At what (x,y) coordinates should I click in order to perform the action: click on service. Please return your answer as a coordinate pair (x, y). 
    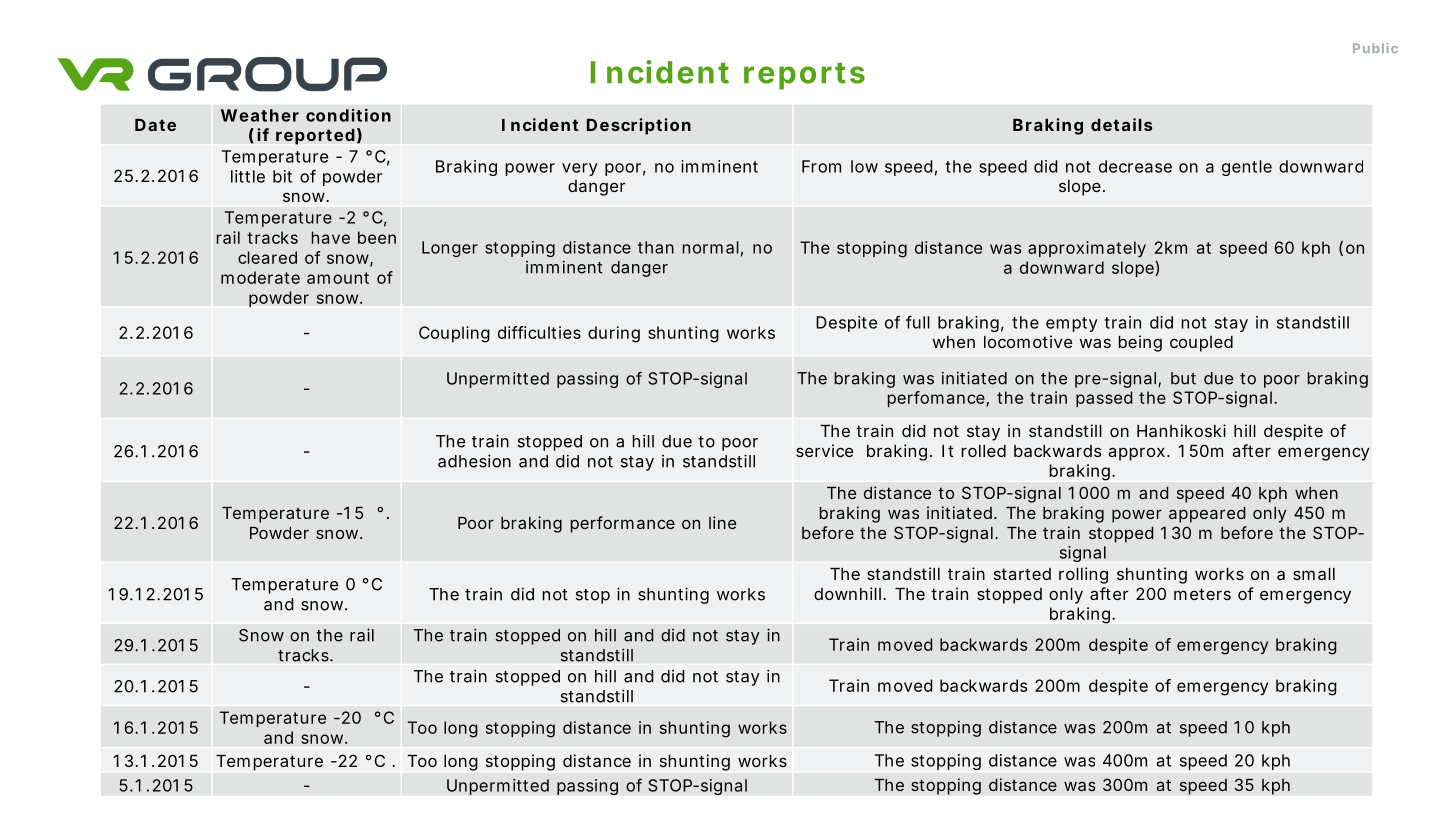
    Looking at the image, I should click on (824, 450).
